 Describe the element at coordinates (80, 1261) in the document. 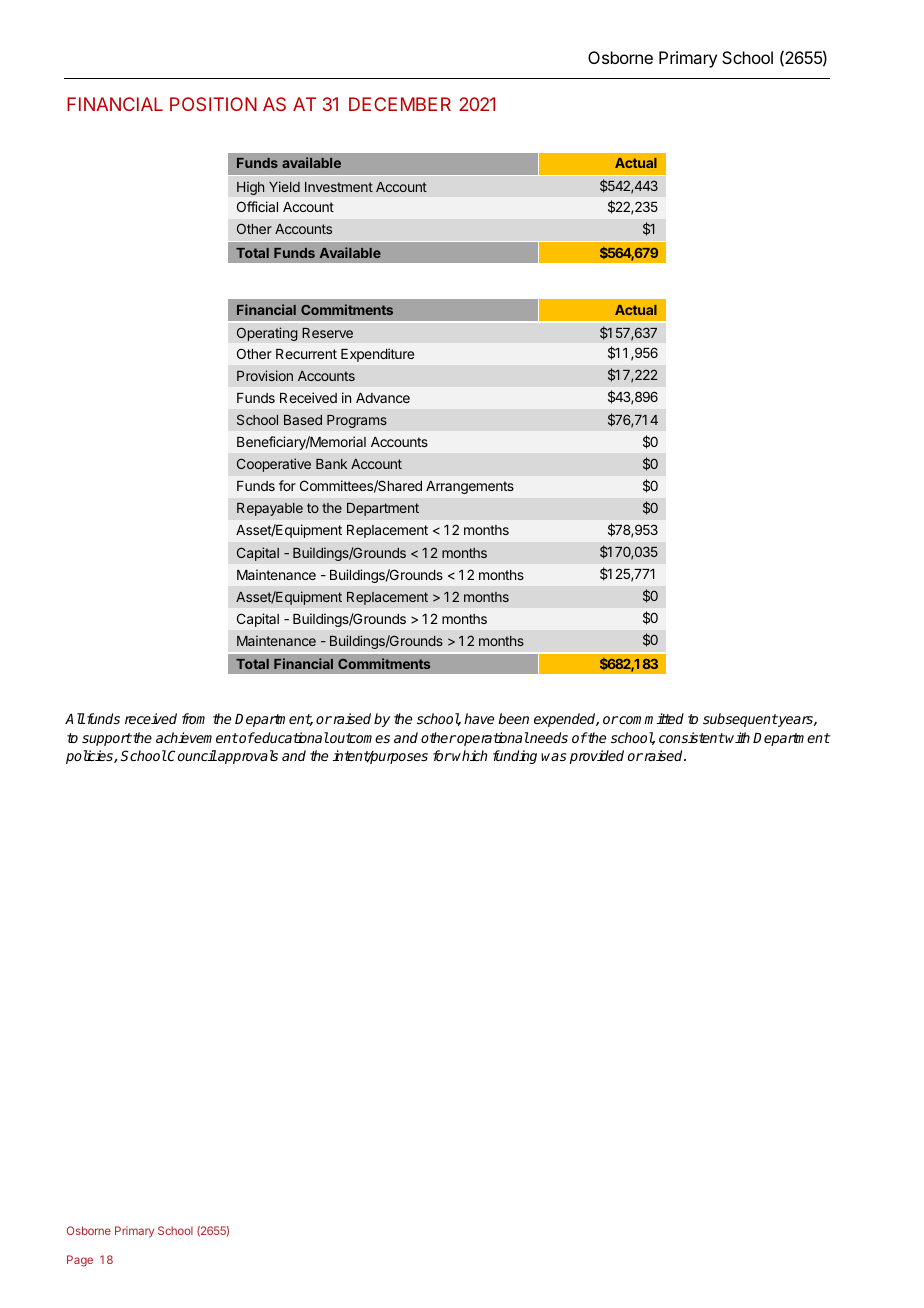

I see `Page` at that location.
